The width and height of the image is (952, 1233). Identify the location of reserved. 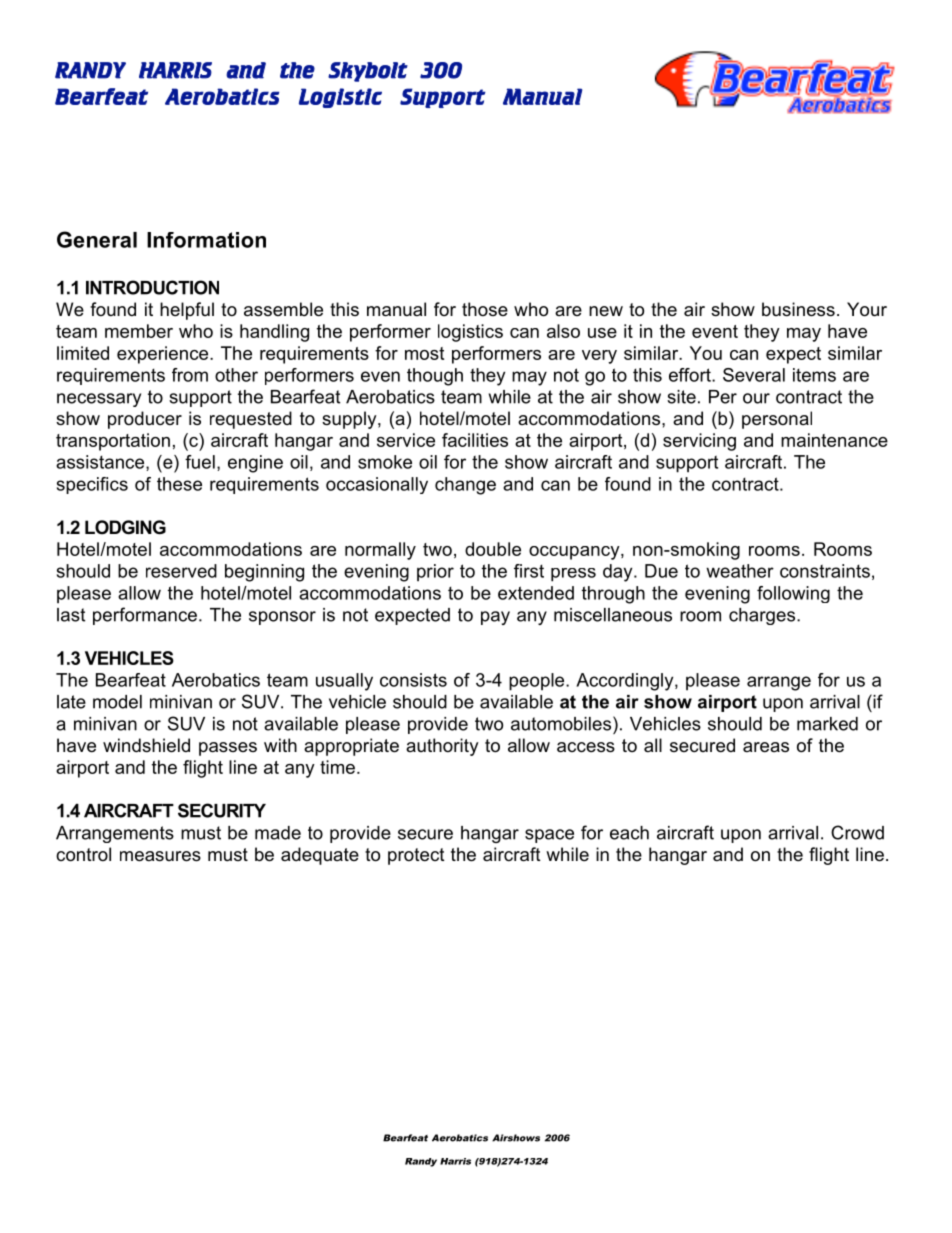
(181, 571).
